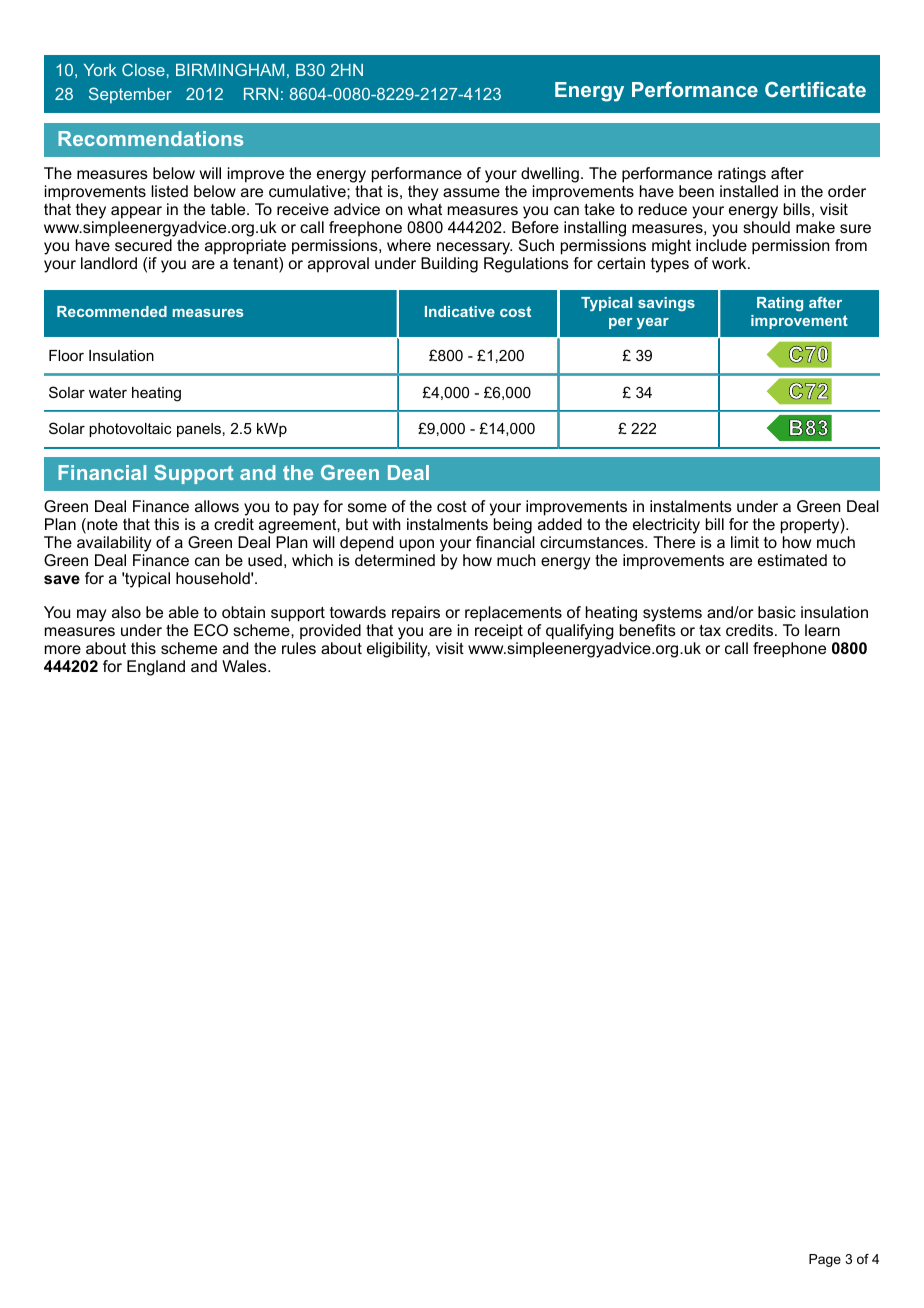 Image resolution: width=924 pixels, height=1308 pixels. Describe the element at coordinates (825, 1260) in the image. I see `Page` at that location.
